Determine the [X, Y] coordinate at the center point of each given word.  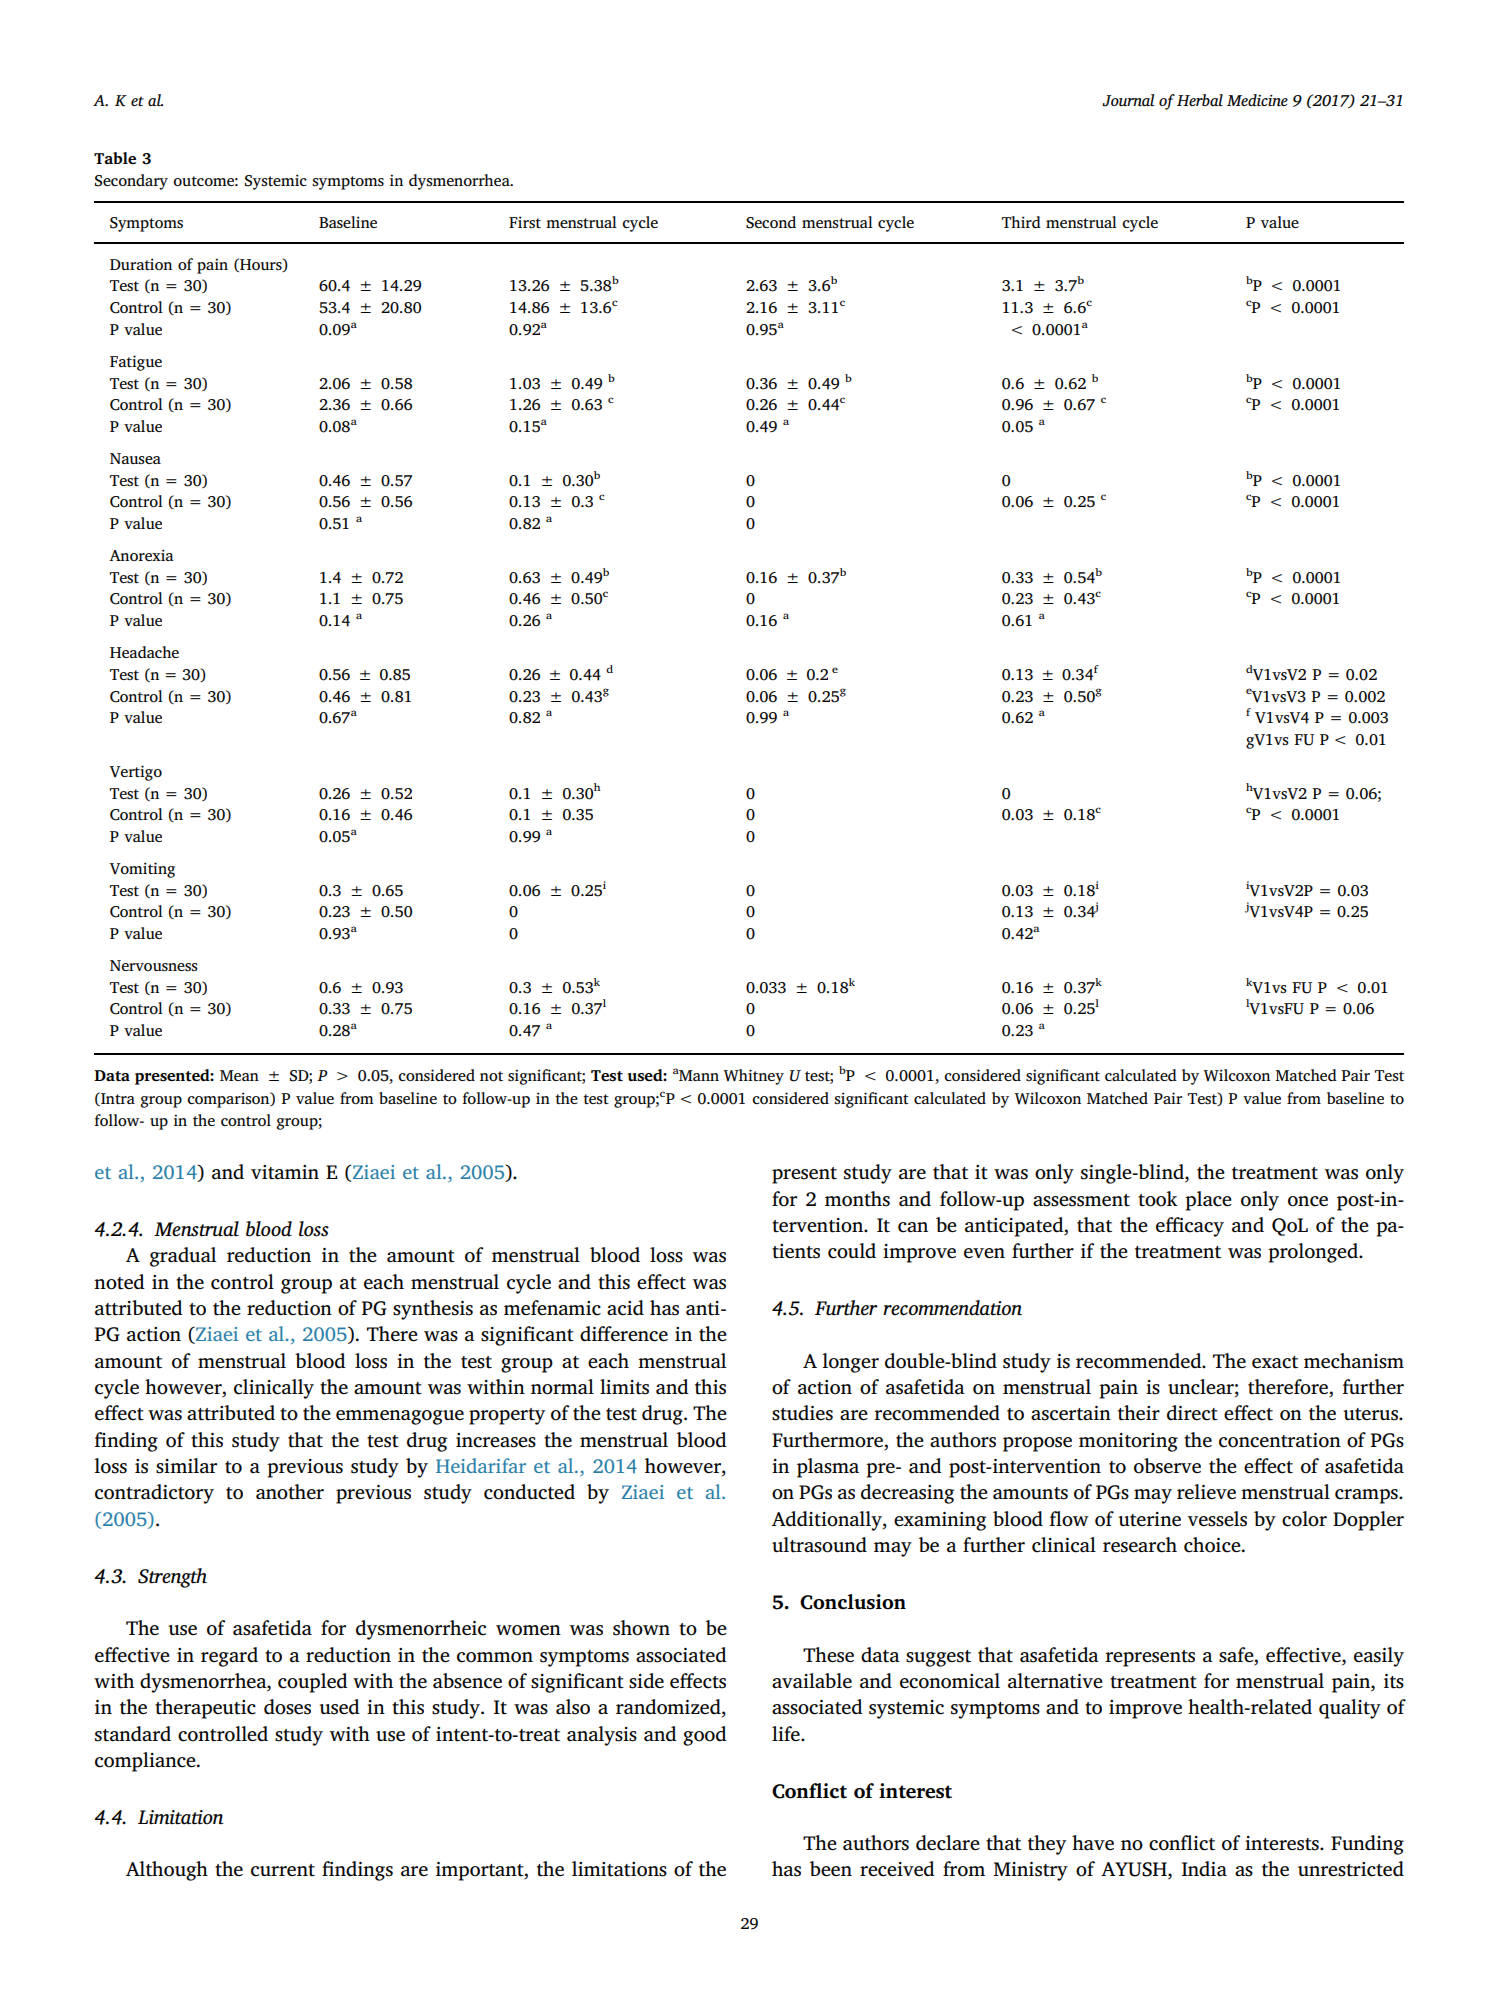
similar [186, 1466]
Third [1021, 222]
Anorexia [141, 555]
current [283, 1870]
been [831, 1869]
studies [802, 1413]
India [1204, 1869]
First [525, 222]
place [1208, 1201]
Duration [141, 264]
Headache [144, 652]
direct [1192, 1413]
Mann [698, 1075]
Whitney [753, 1077]
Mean [239, 1075]
